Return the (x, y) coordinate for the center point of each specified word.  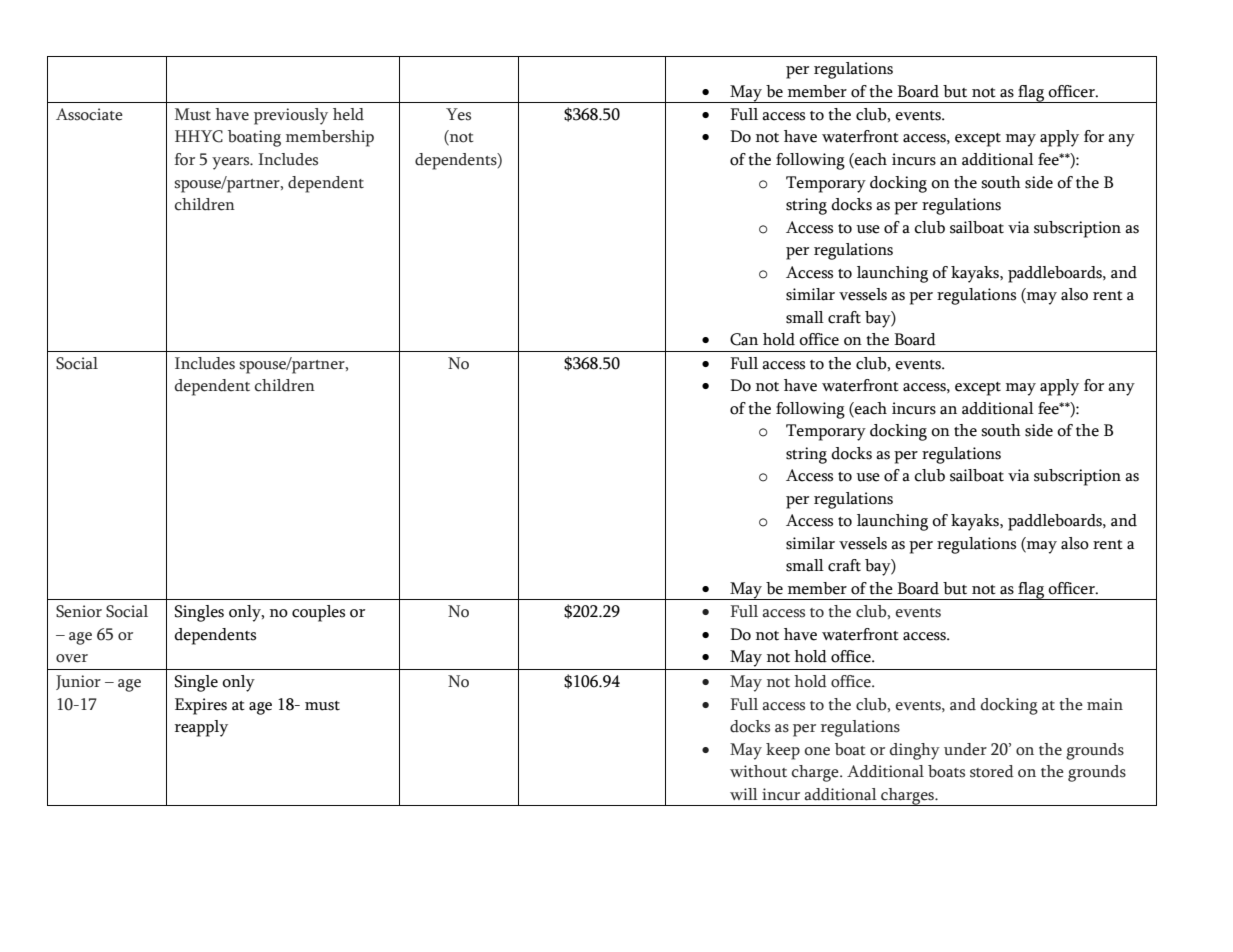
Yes (458, 114)
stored (992, 771)
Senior (79, 611)
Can (744, 339)
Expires (201, 706)
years (232, 163)
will (744, 794)
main (1105, 704)
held (348, 114)
